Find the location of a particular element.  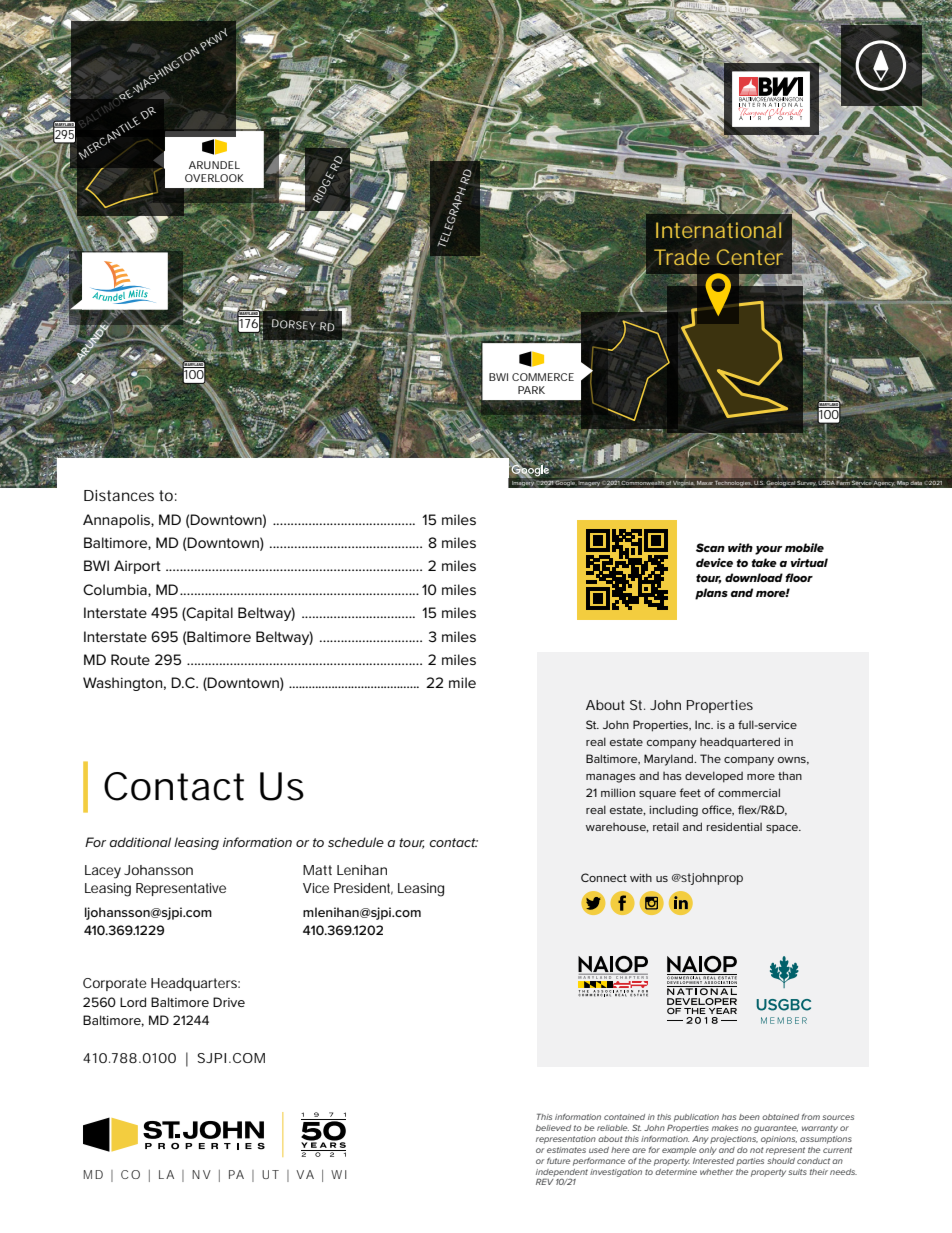

Annapolis is located at coordinates (117, 521).
